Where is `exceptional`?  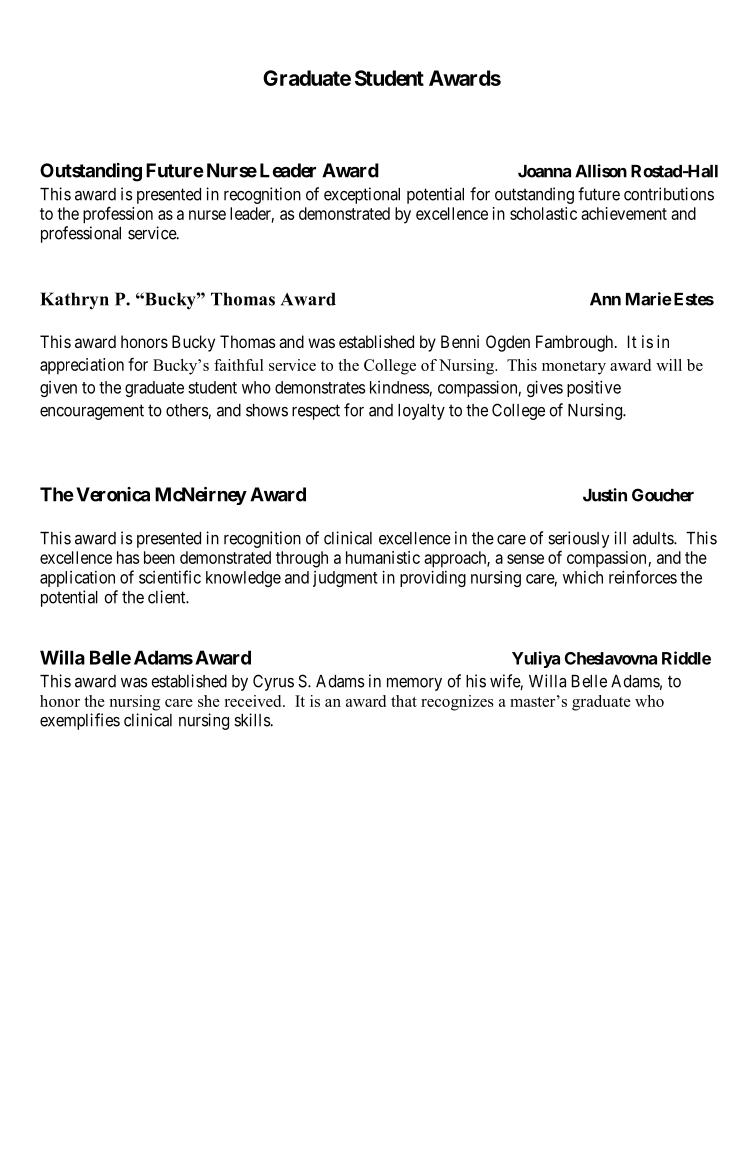 exceptional is located at coordinates (362, 195).
